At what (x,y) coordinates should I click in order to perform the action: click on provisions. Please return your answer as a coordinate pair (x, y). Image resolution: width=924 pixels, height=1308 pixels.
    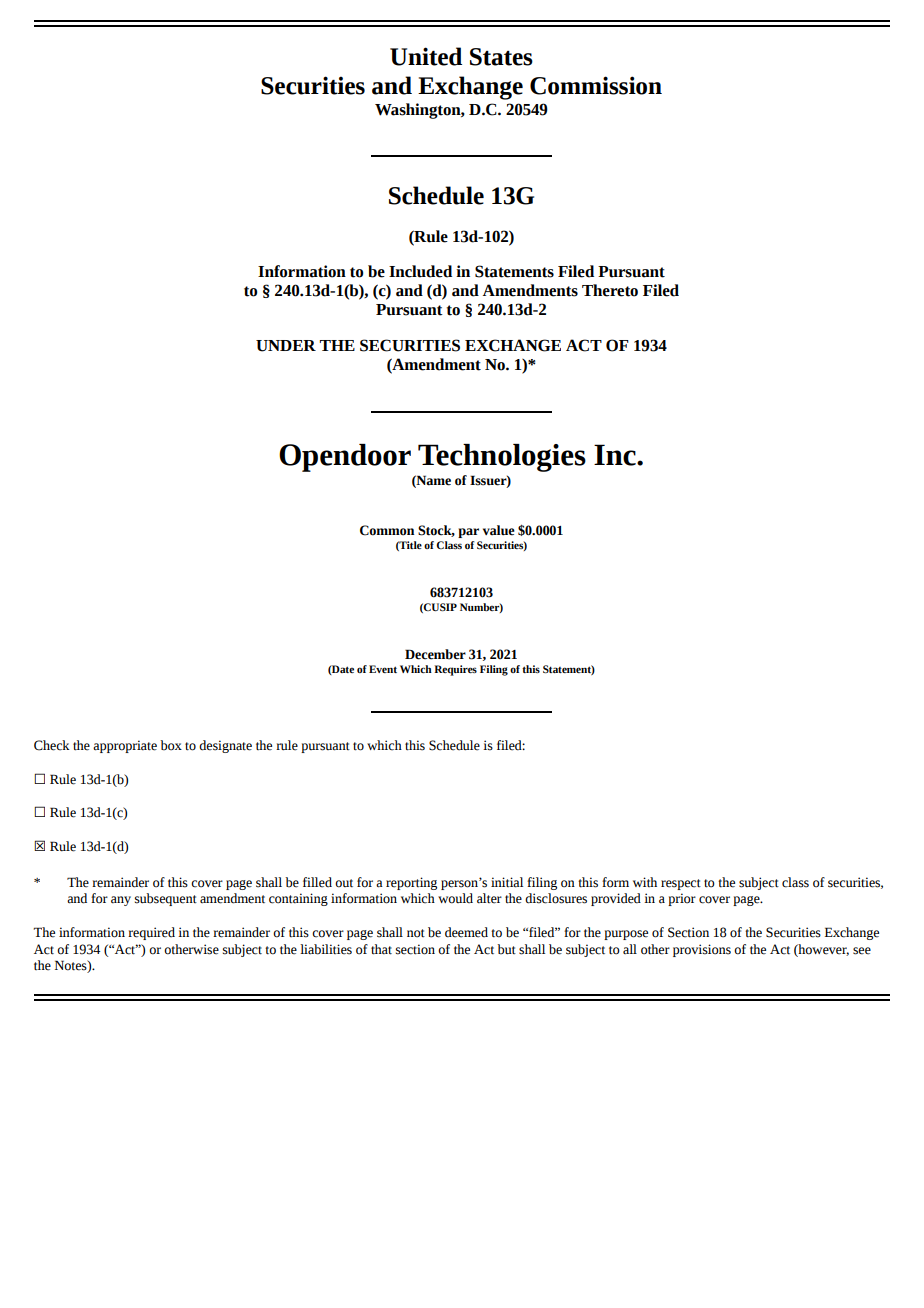
    Looking at the image, I should click on (702, 950).
